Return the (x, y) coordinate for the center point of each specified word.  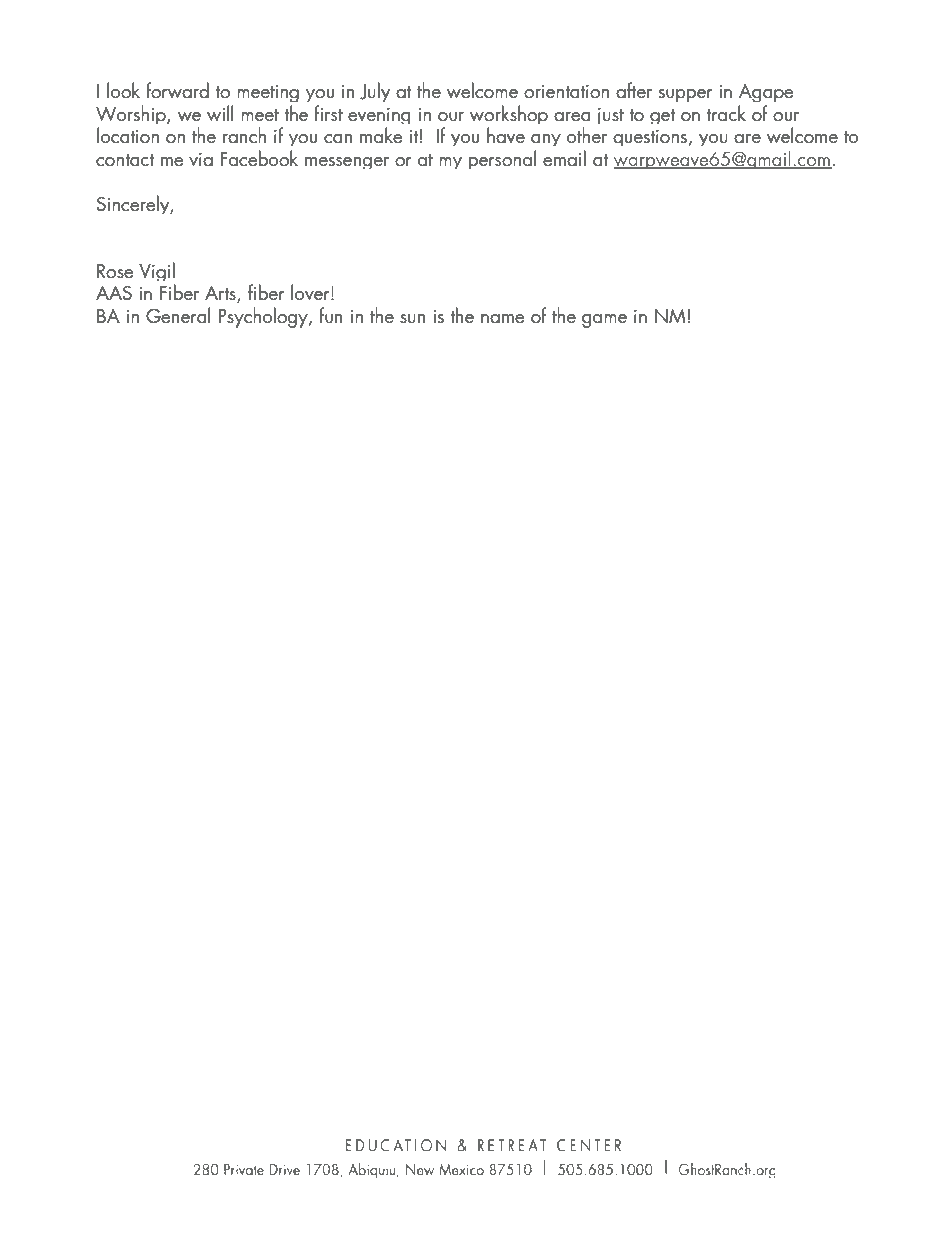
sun (413, 319)
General (178, 315)
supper (686, 95)
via (201, 159)
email (564, 158)
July (375, 92)
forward (177, 90)
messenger (347, 163)
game (604, 321)
